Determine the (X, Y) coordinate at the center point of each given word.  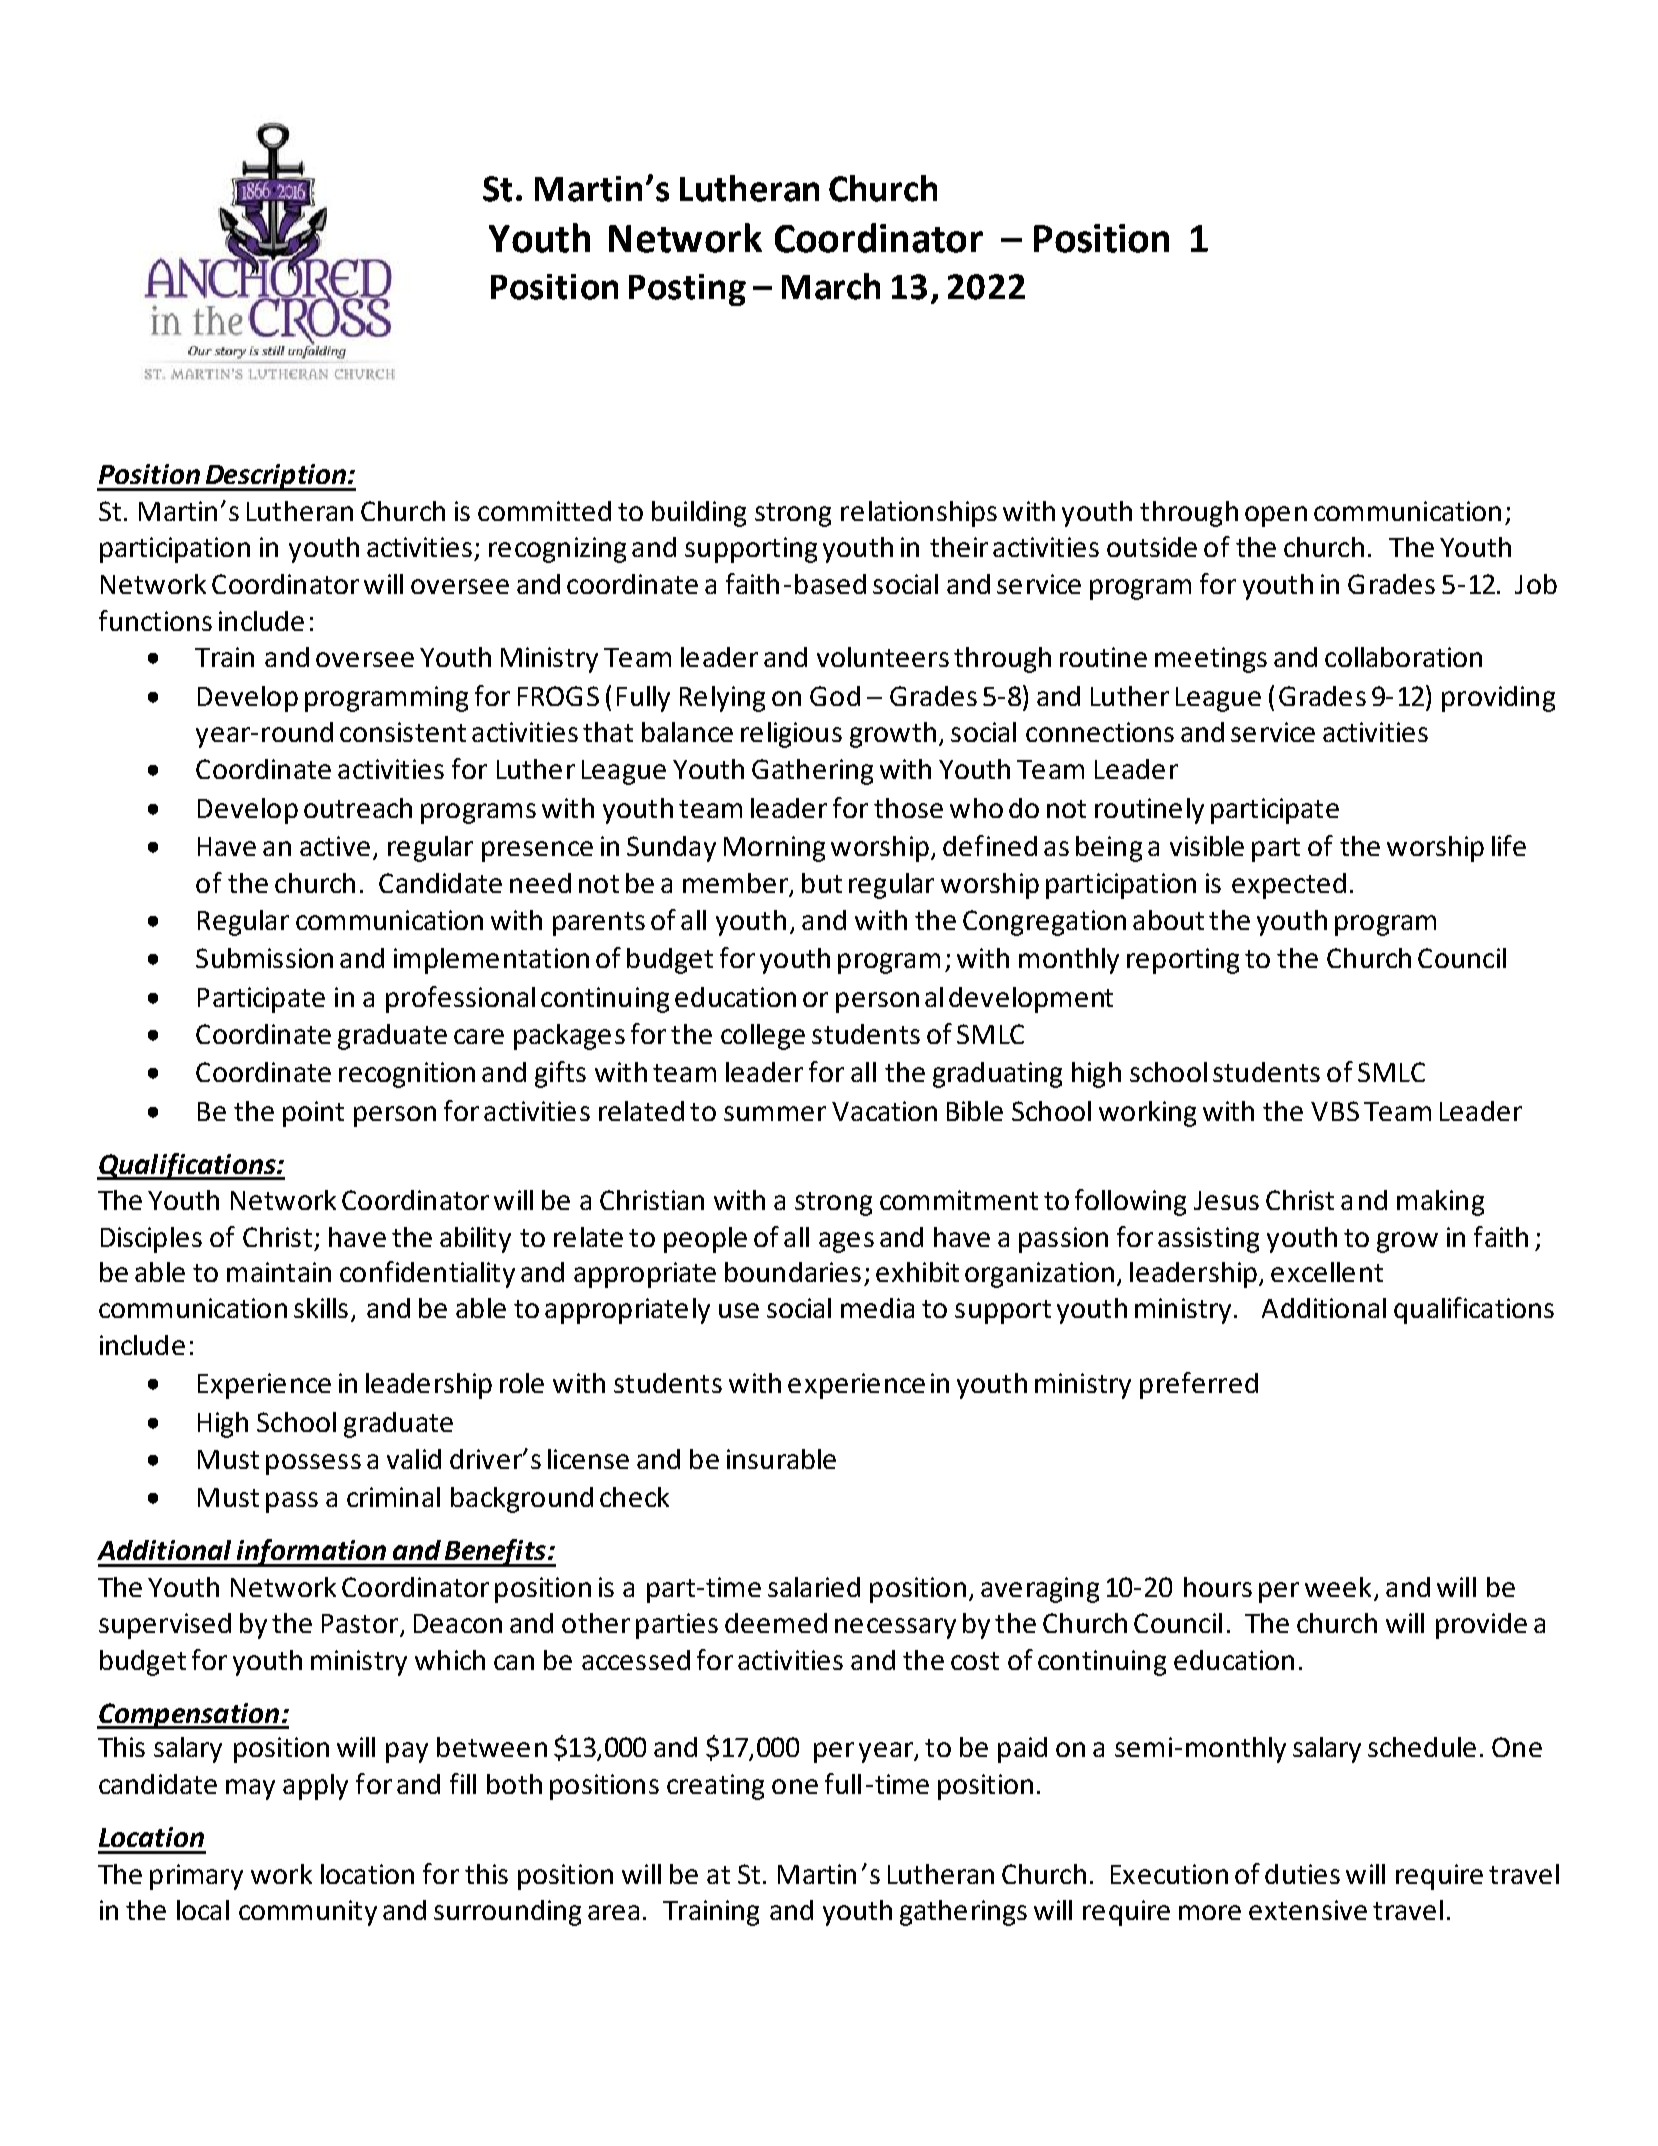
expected (1289, 886)
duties (1302, 1874)
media (877, 1308)
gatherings (963, 1913)
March (831, 286)
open (1276, 516)
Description (276, 477)
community (308, 1913)
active (335, 846)
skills (321, 1308)
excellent (1327, 1272)
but (822, 883)
